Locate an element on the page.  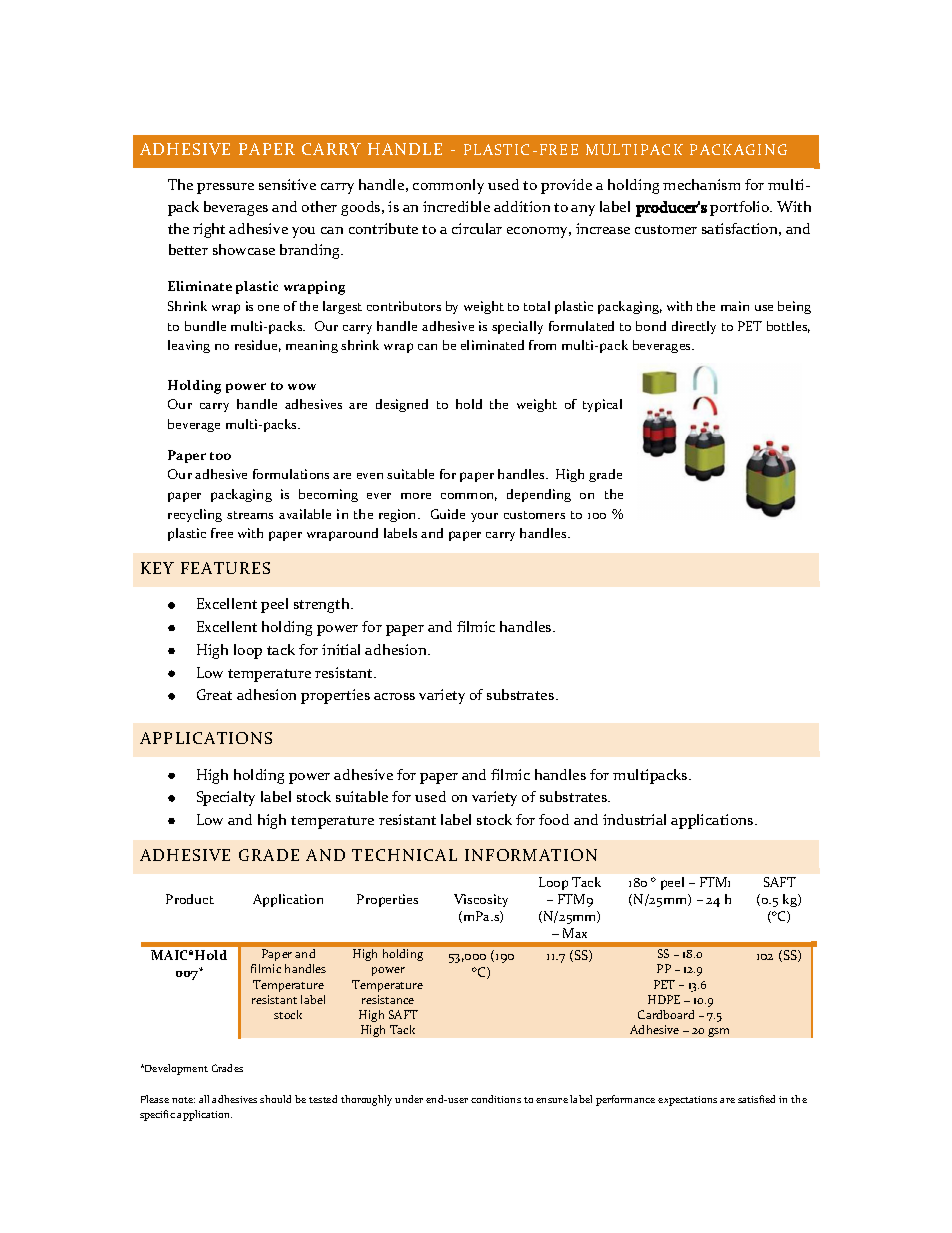
pressure is located at coordinates (225, 188).
